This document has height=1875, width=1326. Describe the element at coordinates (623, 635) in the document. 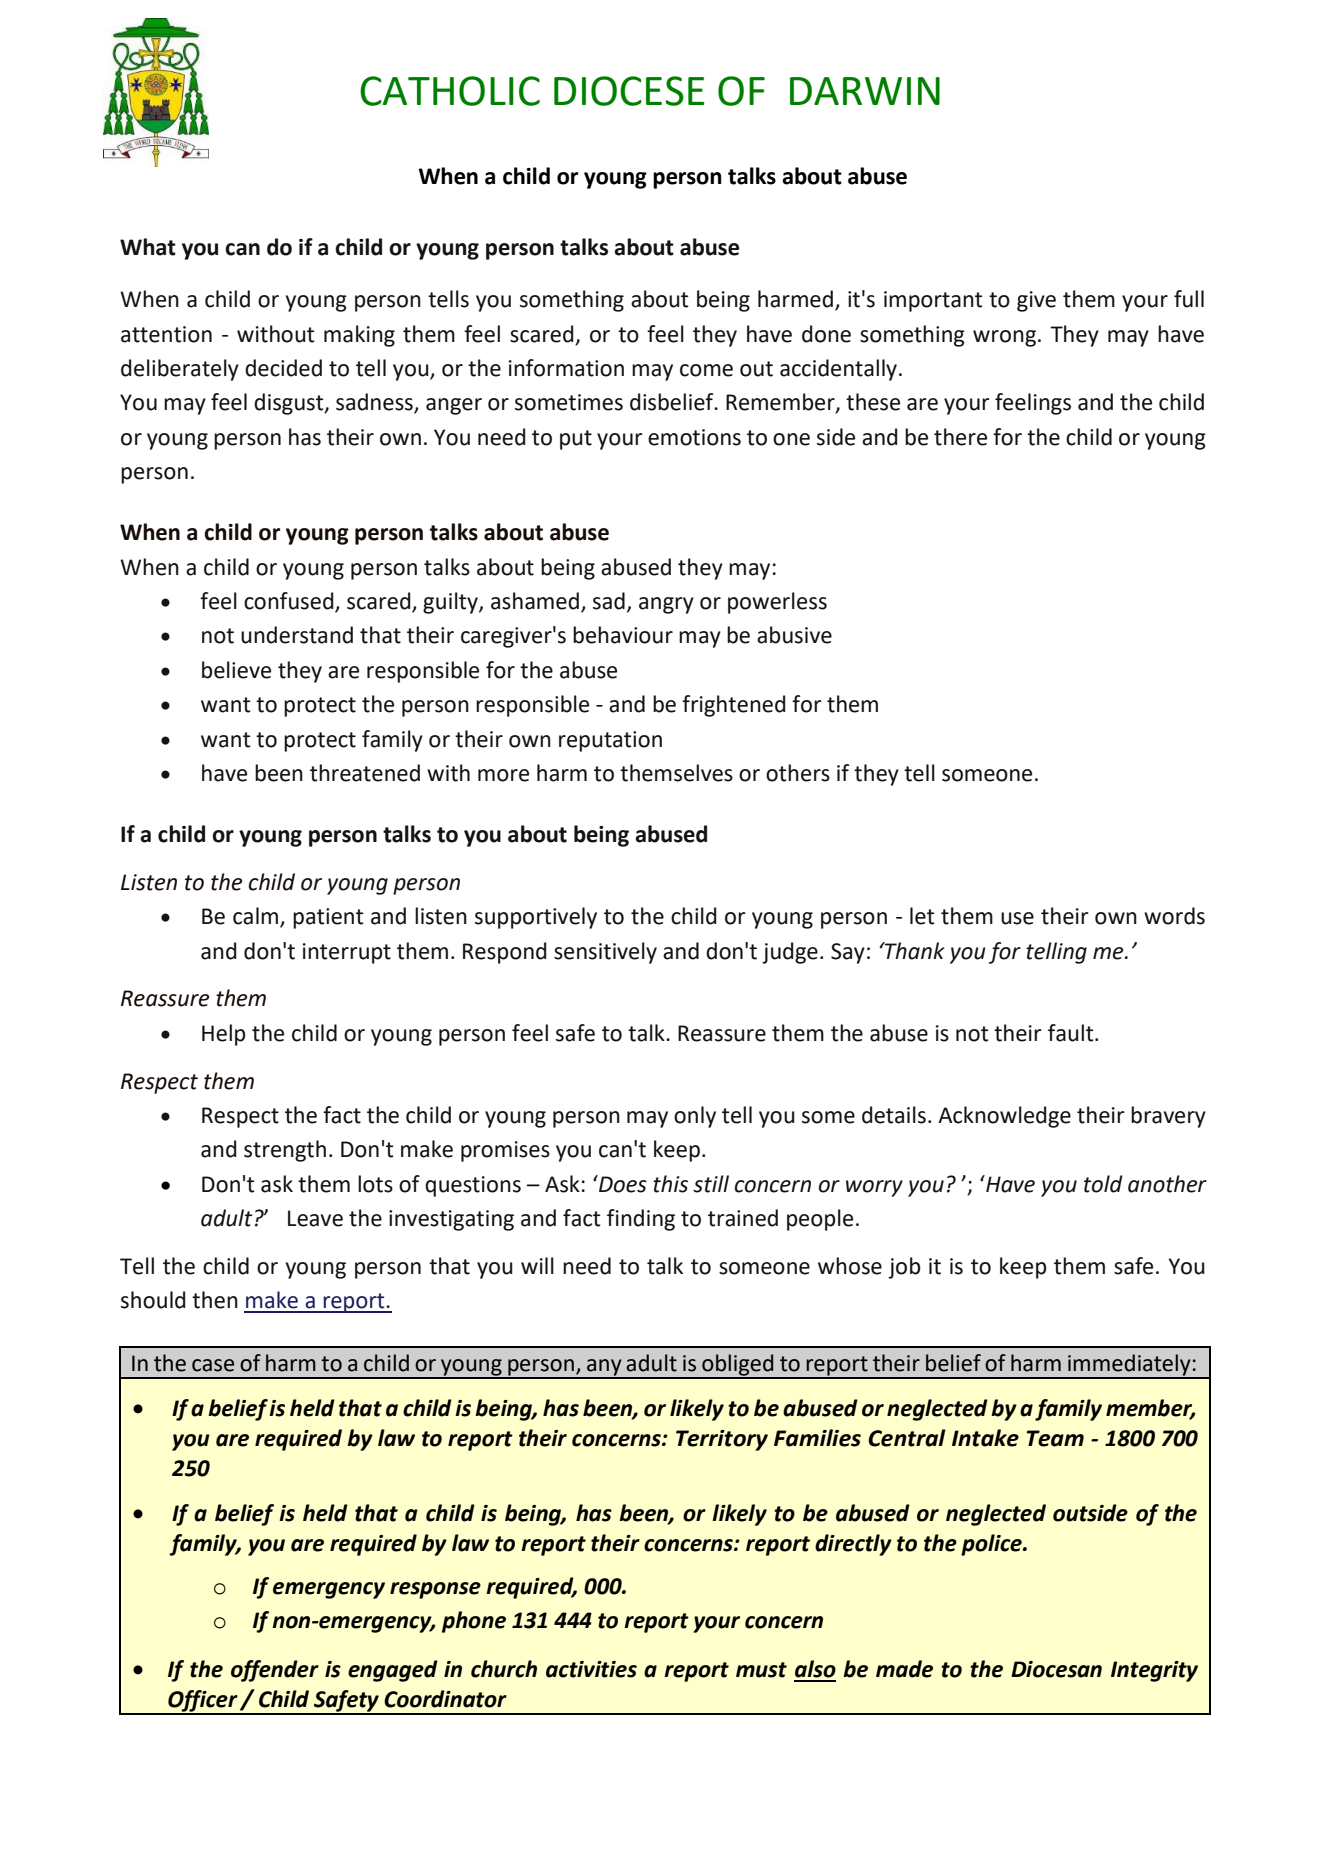

I see `behaviour` at that location.
